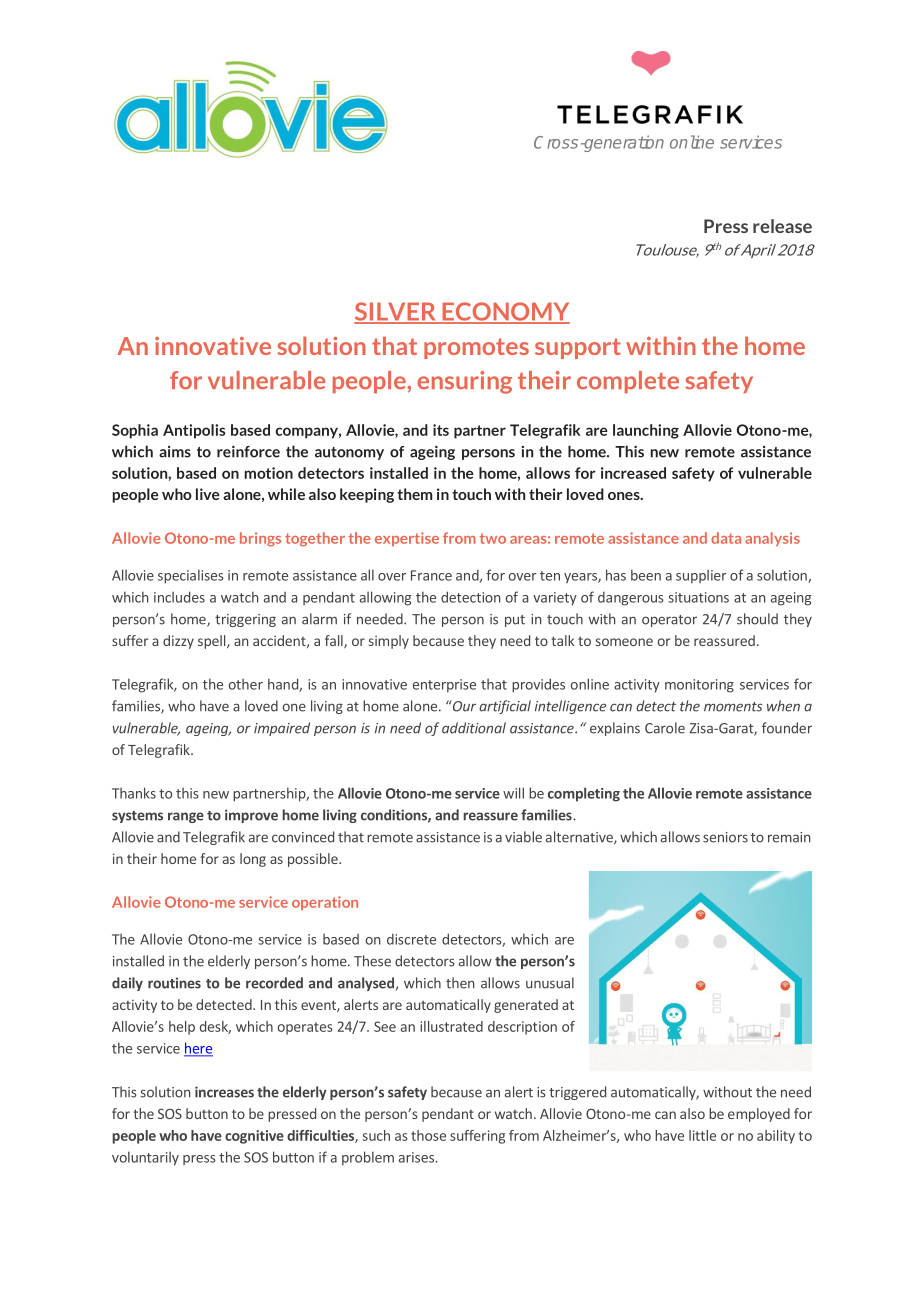 The height and width of the page is (1307, 924). I want to click on will, so click(513, 793).
